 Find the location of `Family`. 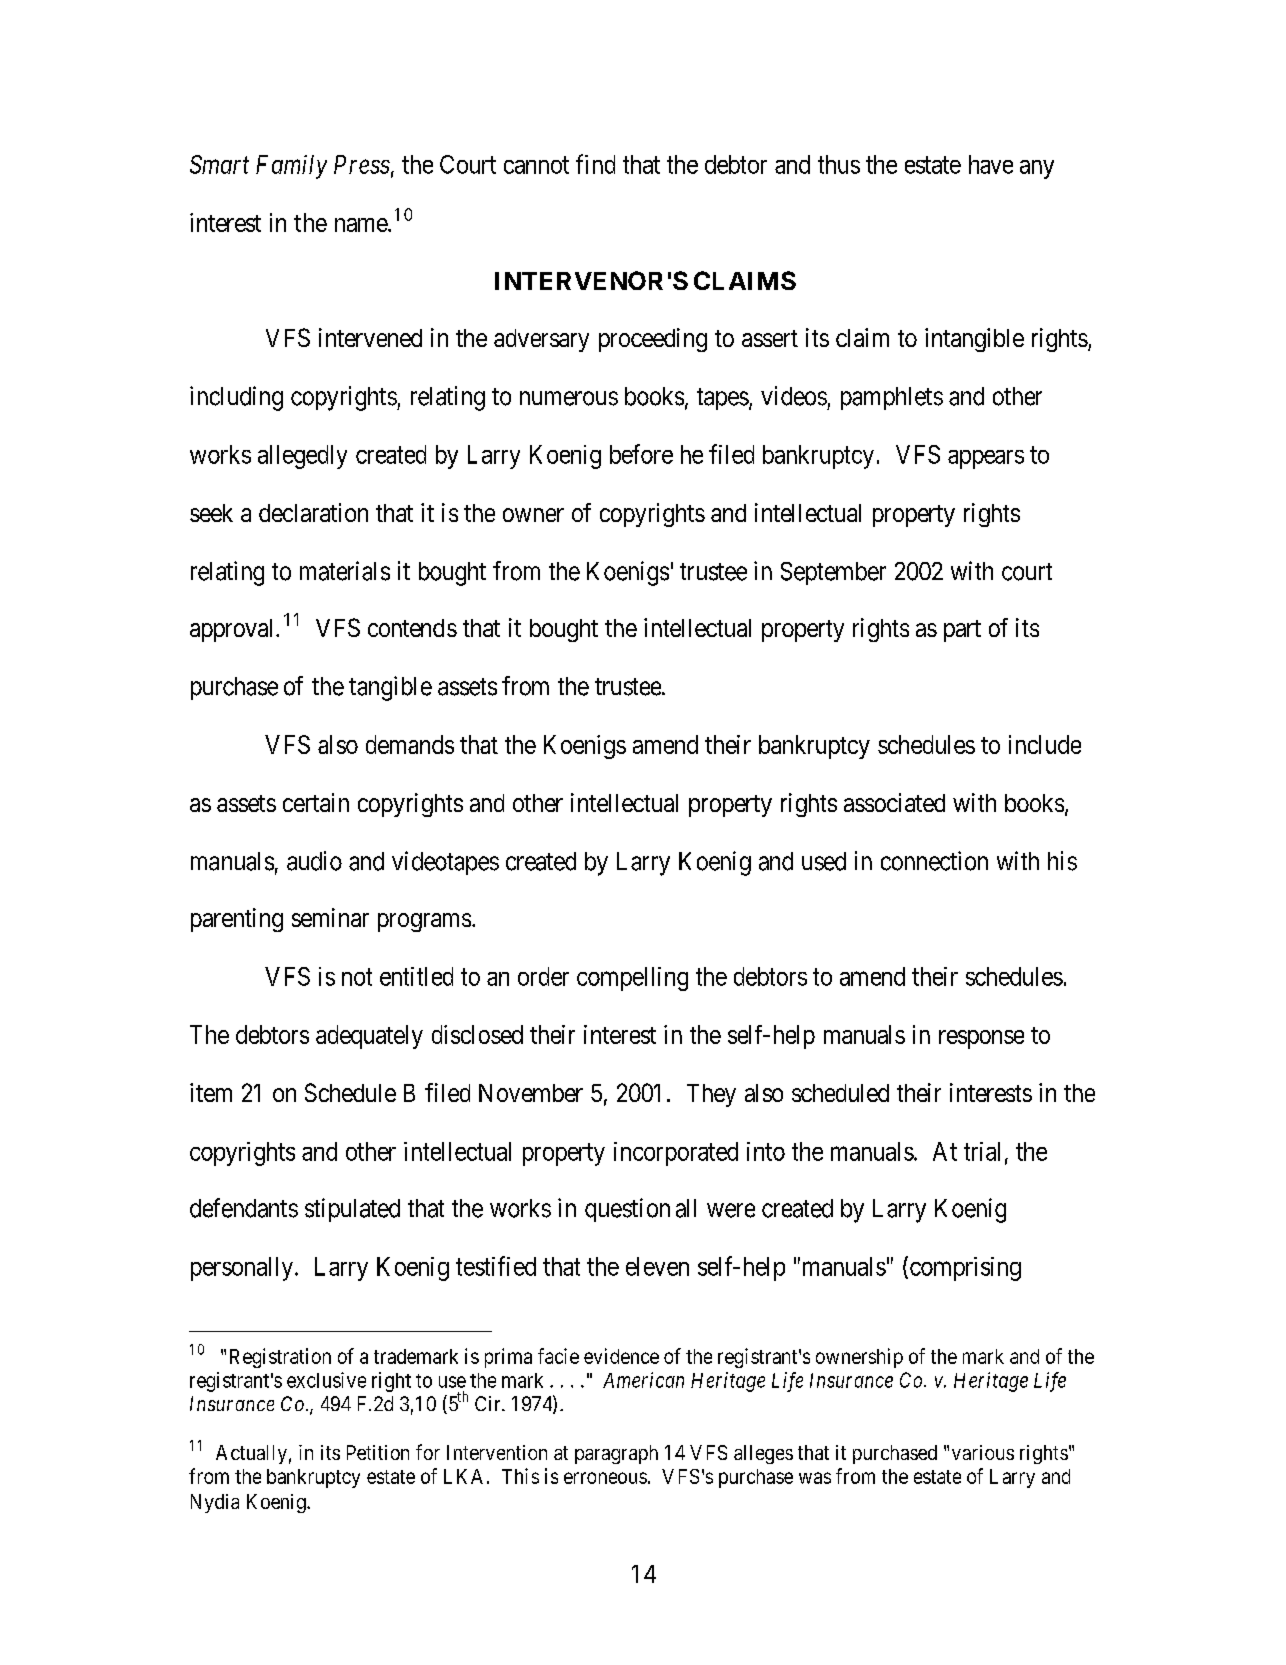

Family is located at coordinates (291, 167).
